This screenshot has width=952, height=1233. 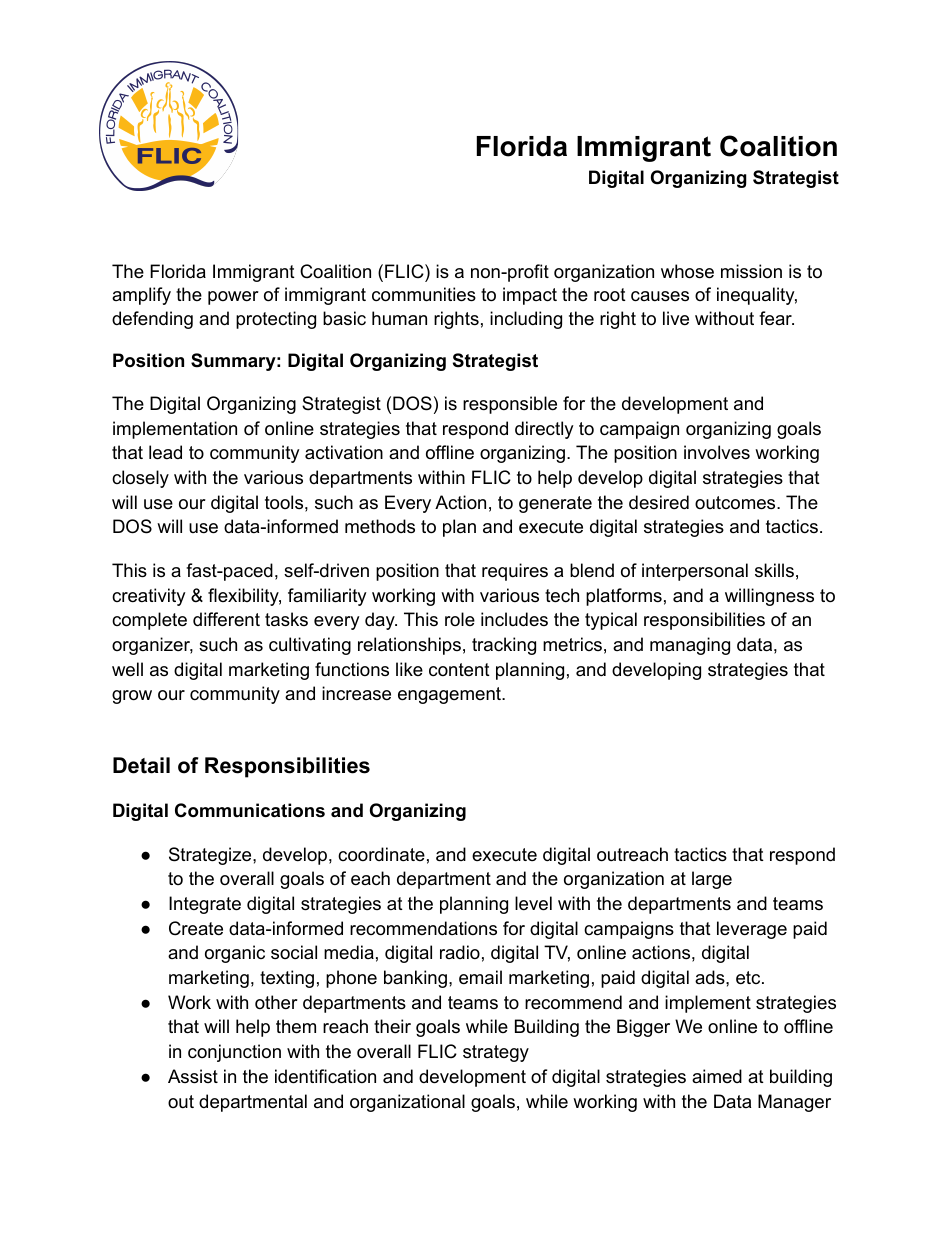 What do you see at coordinates (193, 1076) in the screenshot?
I see `Assist` at bounding box center [193, 1076].
